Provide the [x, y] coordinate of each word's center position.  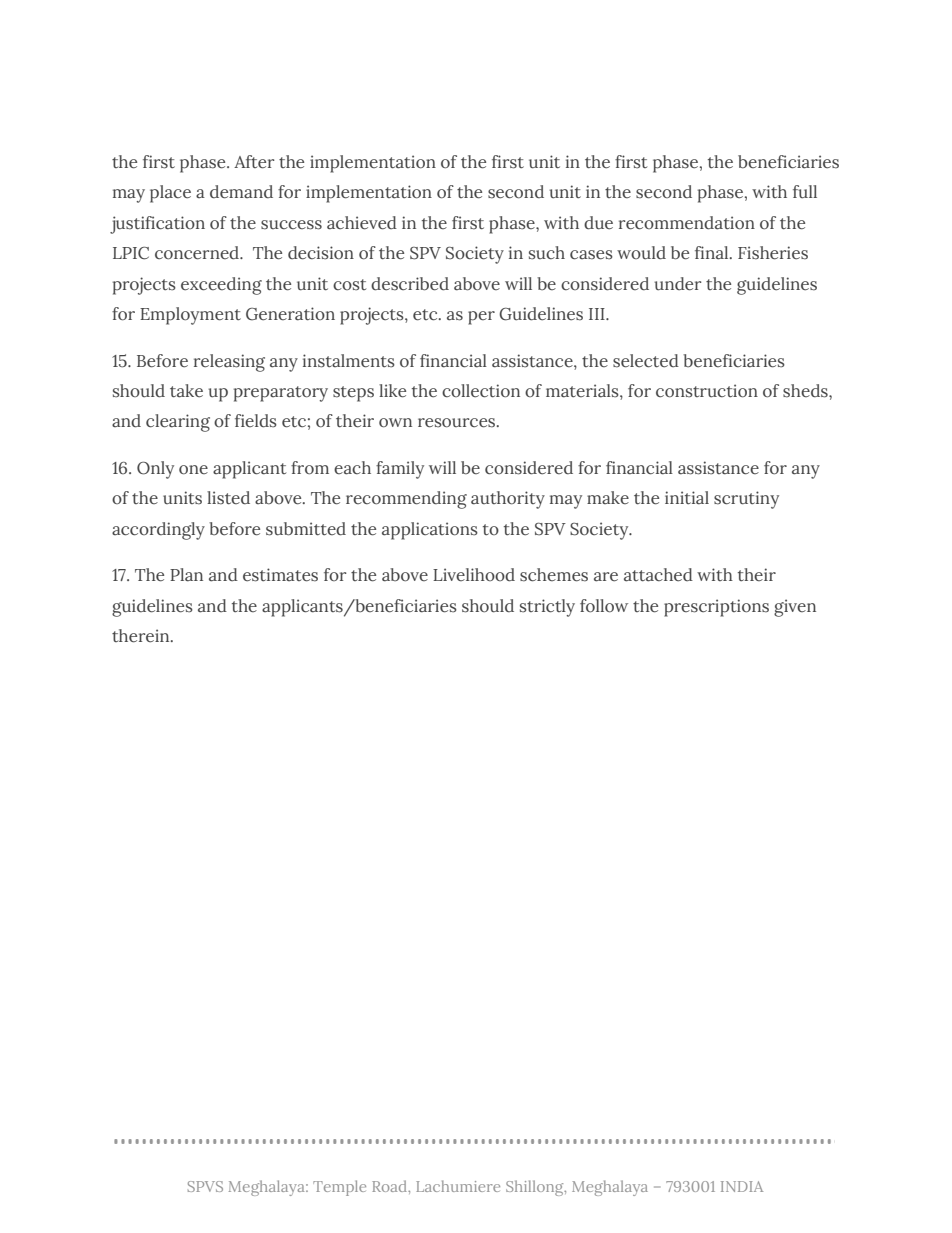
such [547, 253]
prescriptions [716, 608]
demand [241, 192]
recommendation [687, 223]
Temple [339, 1188]
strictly [547, 608]
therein [142, 636]
